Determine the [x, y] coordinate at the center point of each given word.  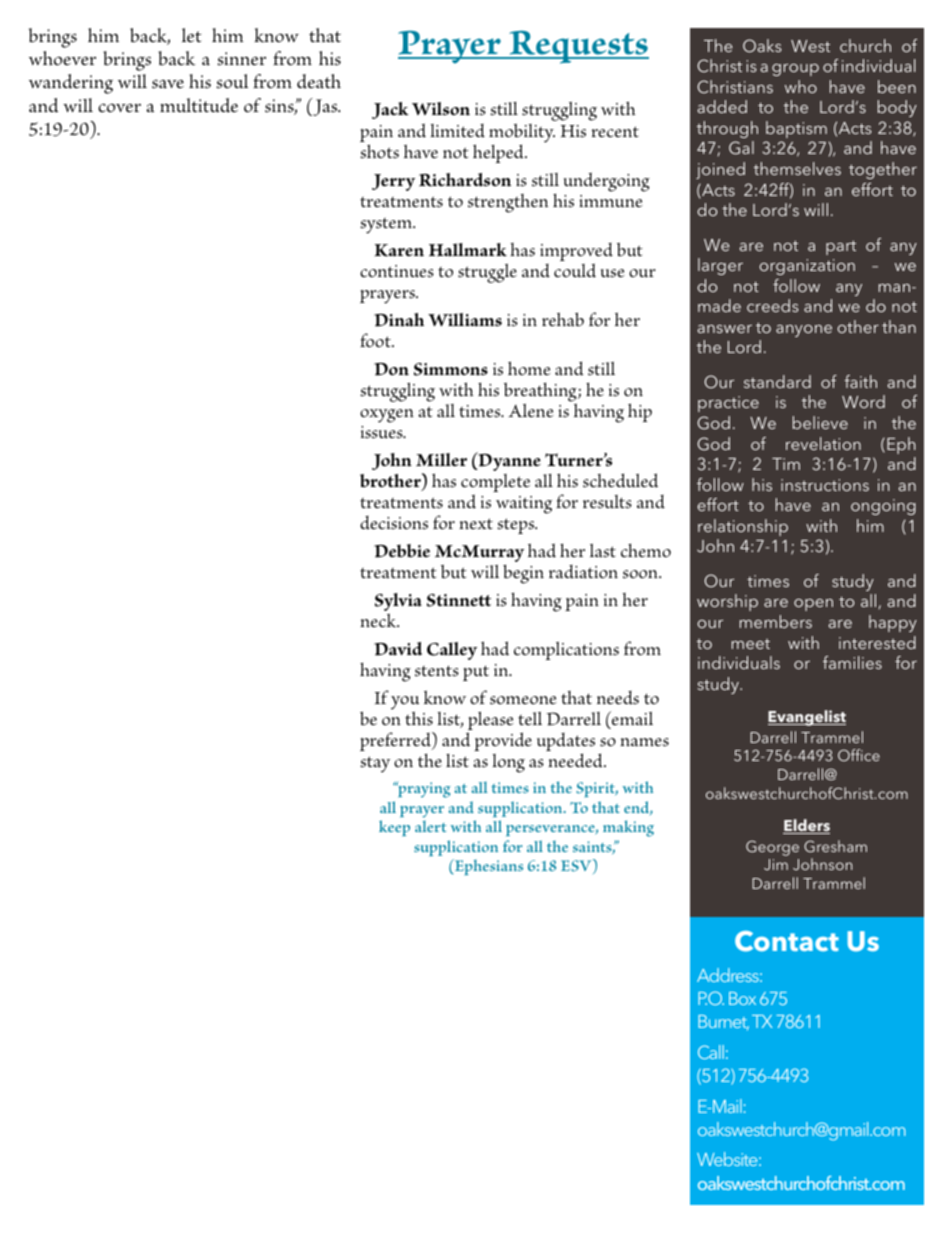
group [795, 70]
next [476, 523]
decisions [394, 523]
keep [394, 828]
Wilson [441, 109]
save [168, 84]
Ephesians [487, 867]
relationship [743, 527]
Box [742, 998]
